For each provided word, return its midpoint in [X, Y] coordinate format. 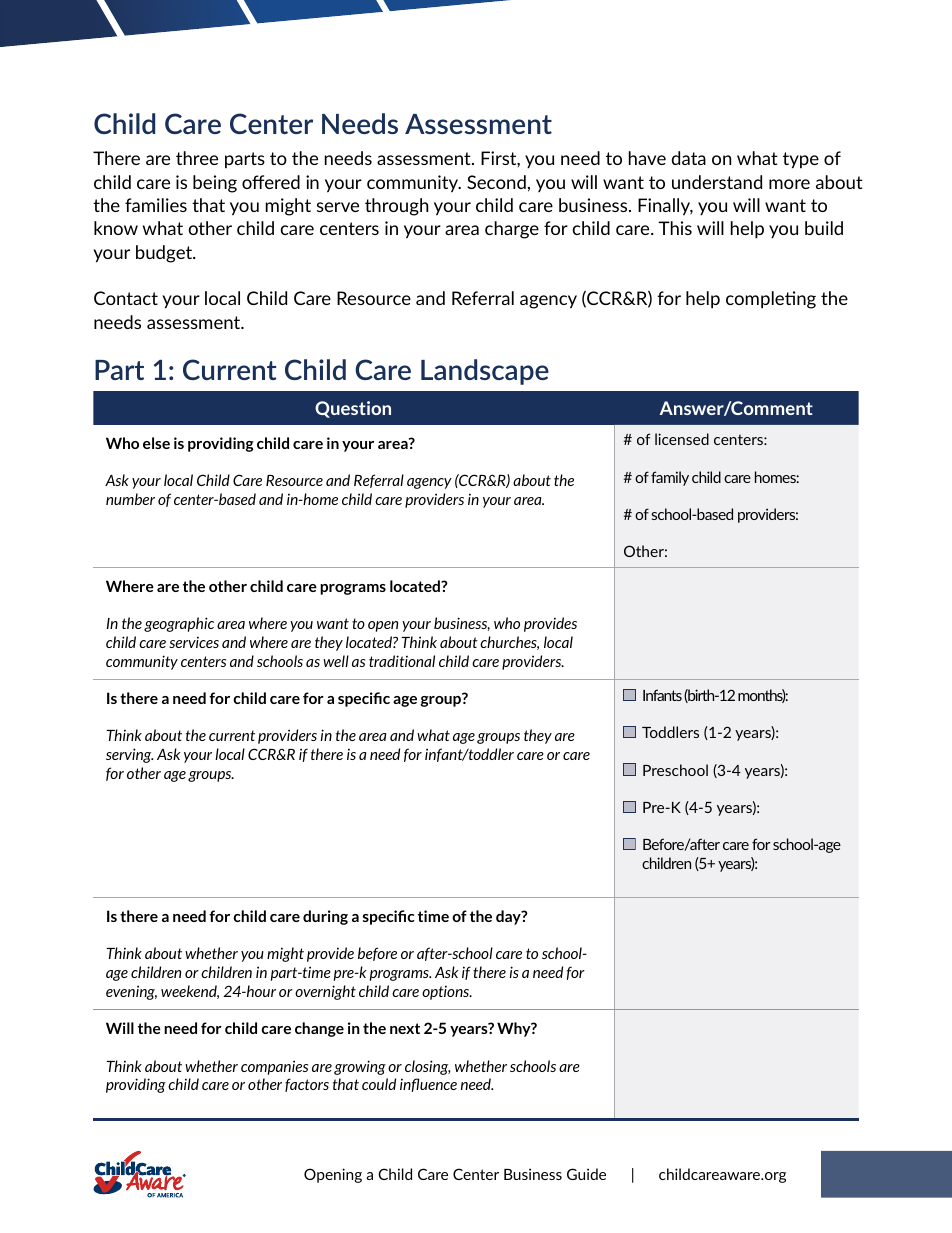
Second [496, 182]
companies [274, 1067]
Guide [586, 1174]
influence [428, 1085]
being [215, 184]
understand [717, 182]
